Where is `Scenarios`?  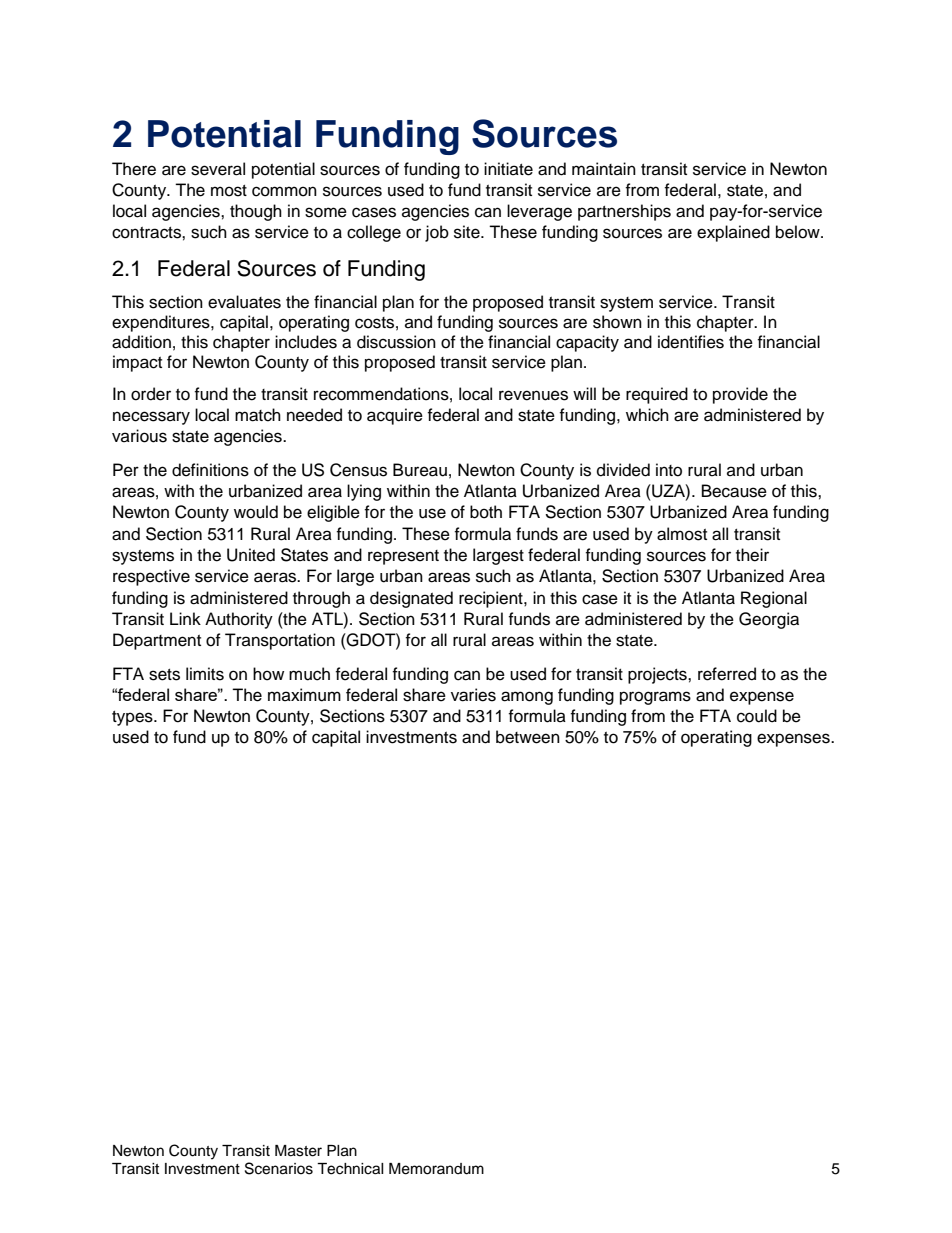 Scenarios is located at coordinates (279, 1168).
